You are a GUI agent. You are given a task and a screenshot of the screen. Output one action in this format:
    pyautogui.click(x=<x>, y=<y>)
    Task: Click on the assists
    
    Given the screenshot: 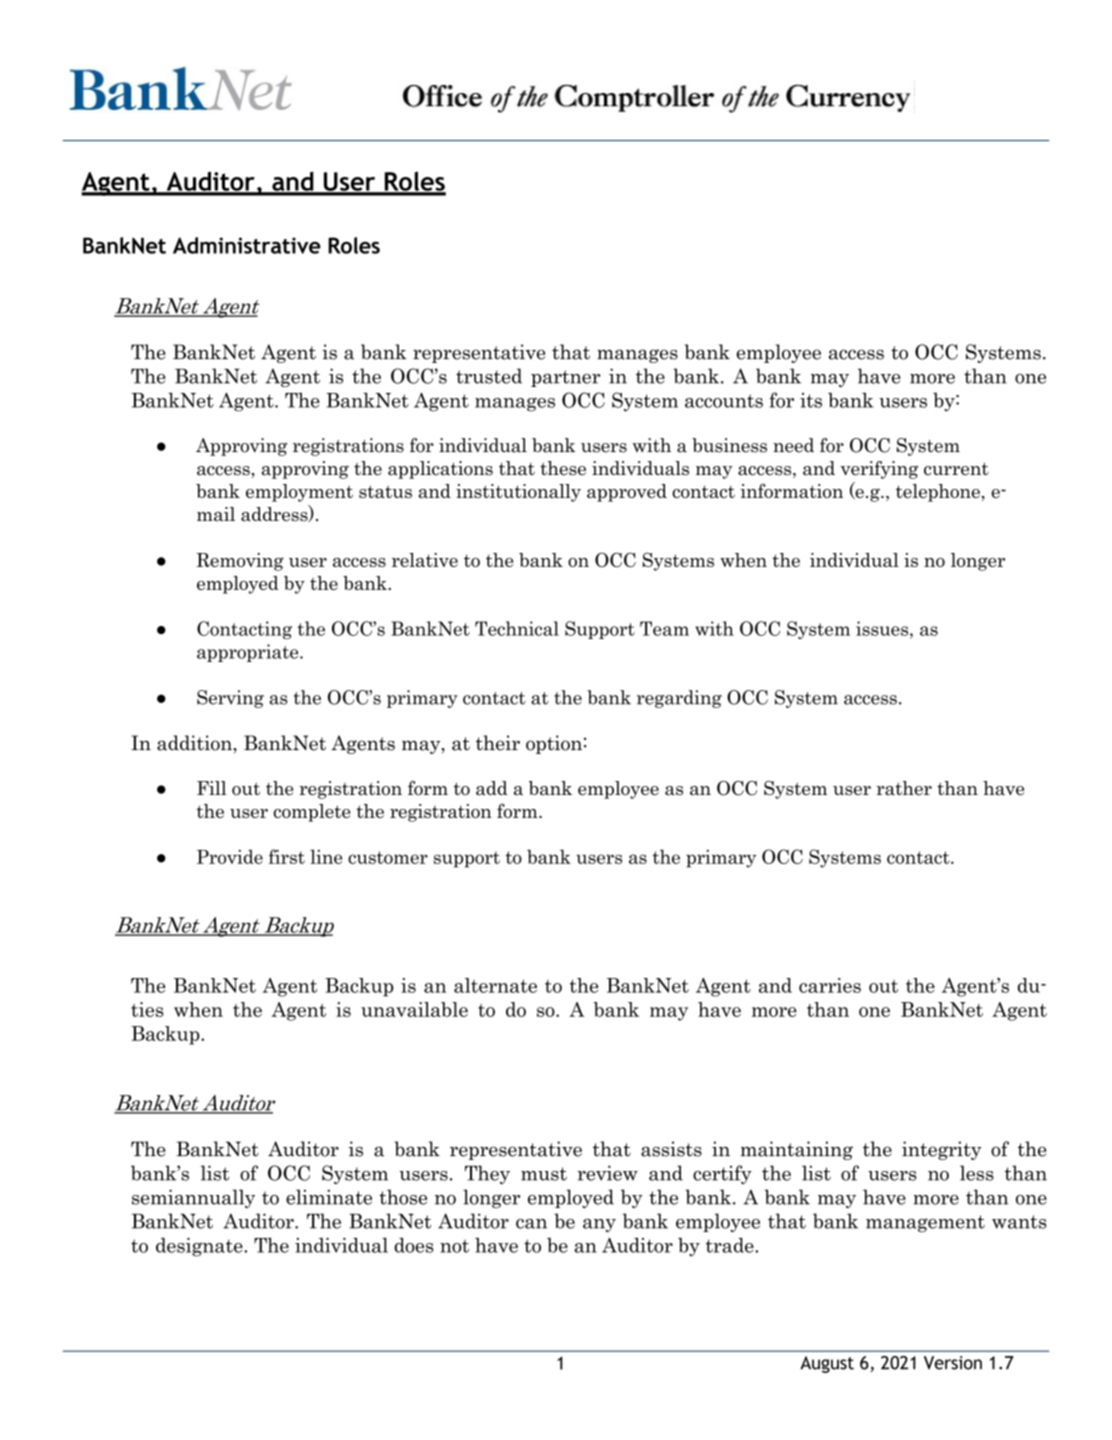 What is the action you would take?
    pyautogui.click(x=671, y=1149)
